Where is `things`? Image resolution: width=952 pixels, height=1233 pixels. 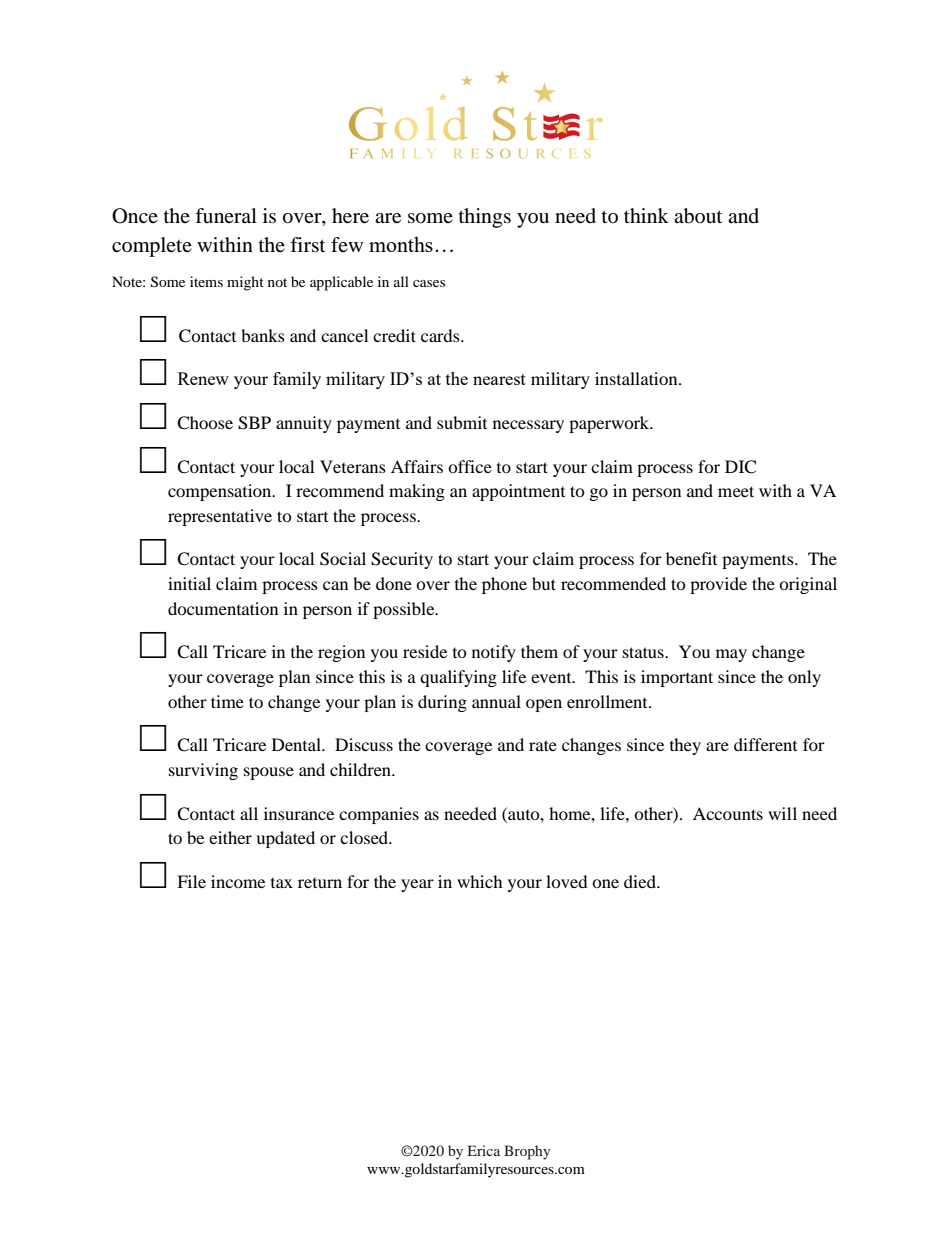
things is located at coordinates (485, 218).
